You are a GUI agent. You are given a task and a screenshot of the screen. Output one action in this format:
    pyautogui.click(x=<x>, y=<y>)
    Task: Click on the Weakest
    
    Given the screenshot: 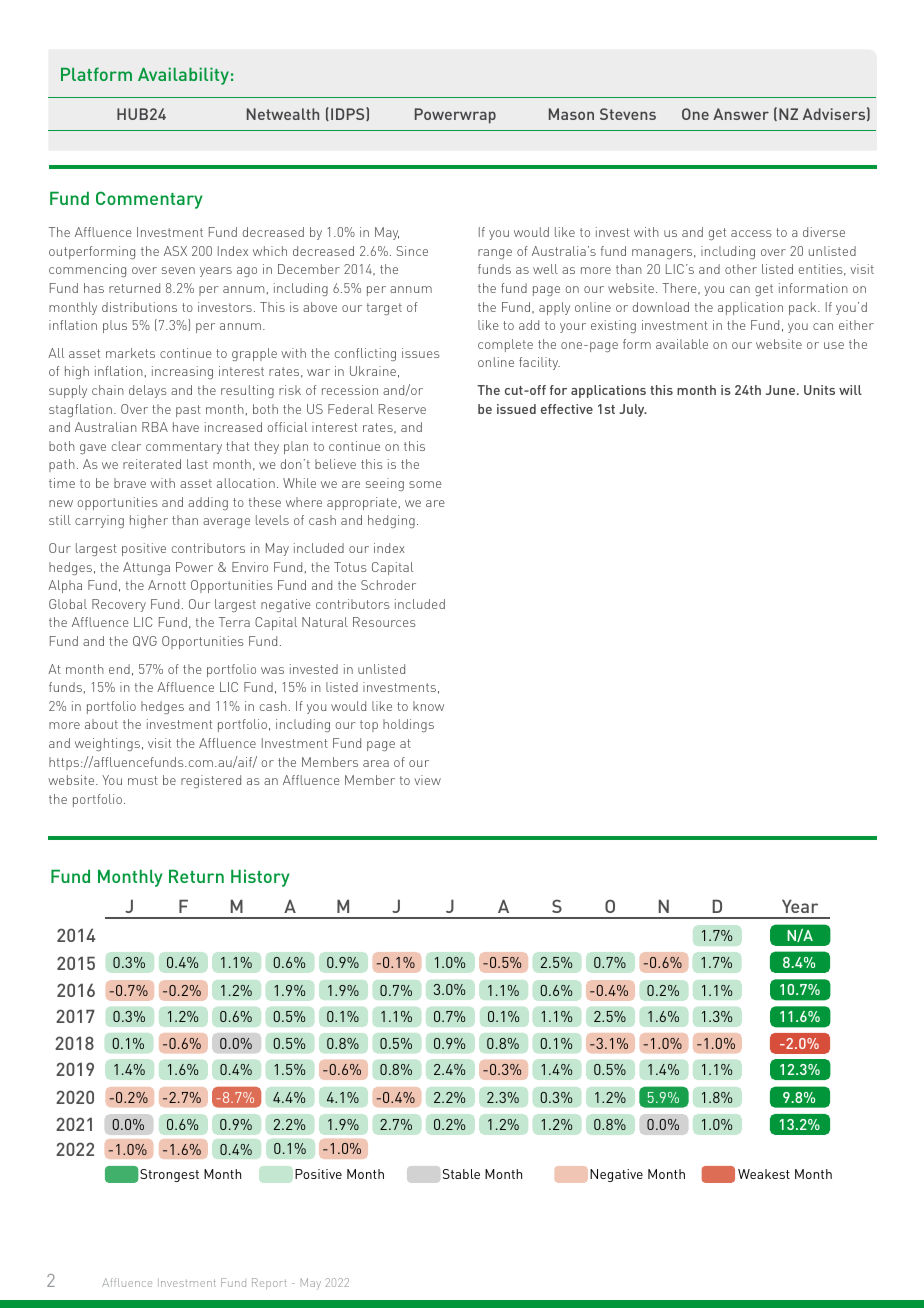 What is the action you would take?
    pyautogui.click(x=764, y=1174)
